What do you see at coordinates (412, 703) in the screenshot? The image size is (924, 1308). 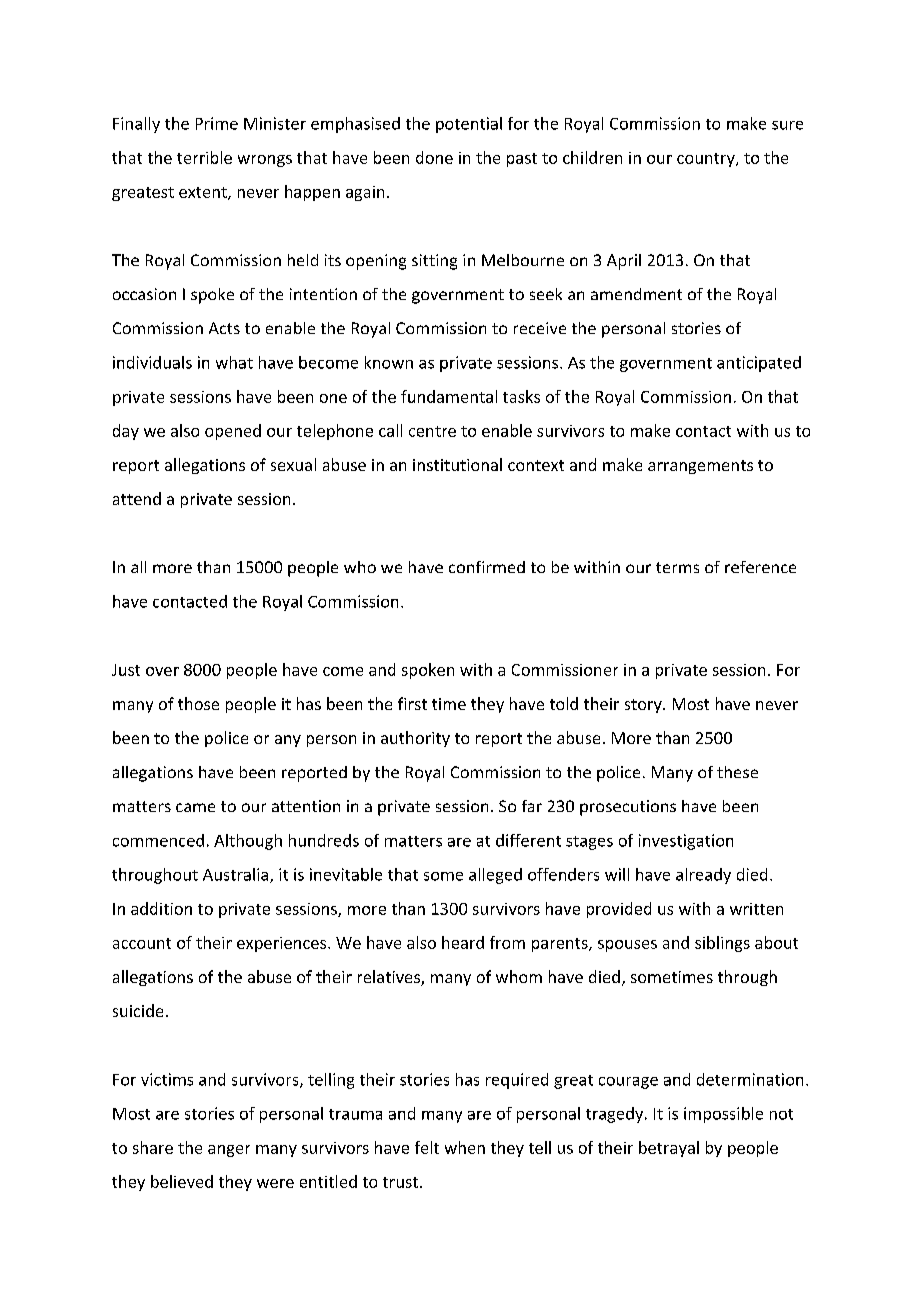 I see `first` at bounding box center [412, 703].
